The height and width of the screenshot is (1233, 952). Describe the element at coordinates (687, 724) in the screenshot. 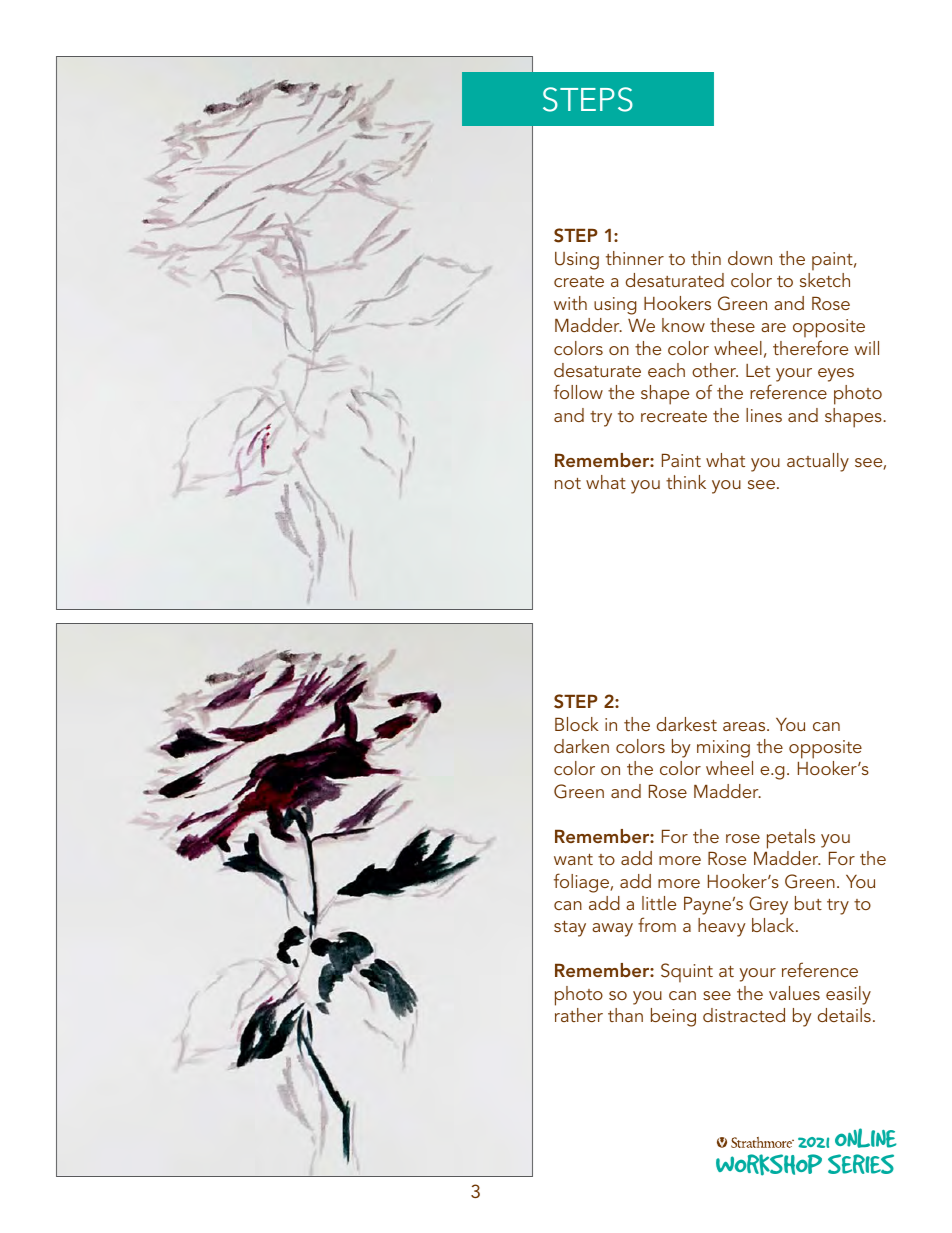

I see `darkest` at that location.
